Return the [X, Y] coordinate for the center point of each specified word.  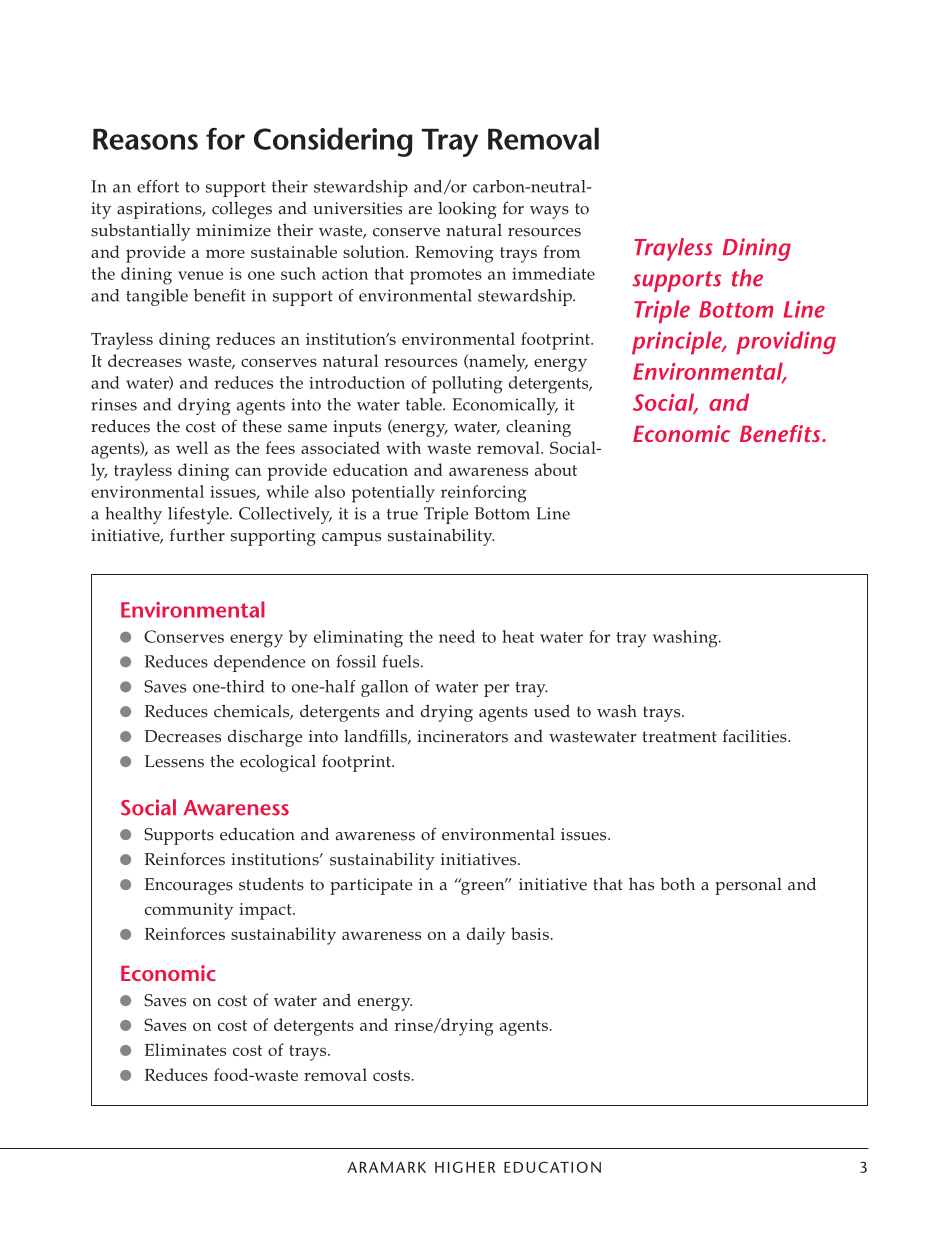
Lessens [174, 761]
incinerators [462, 736]
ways [549, 212]
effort [158, 186]
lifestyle [199, 515]
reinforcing [484, 494]
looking [467, 210]
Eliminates [185, 1049]
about [556, 469]
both [677, 884]
